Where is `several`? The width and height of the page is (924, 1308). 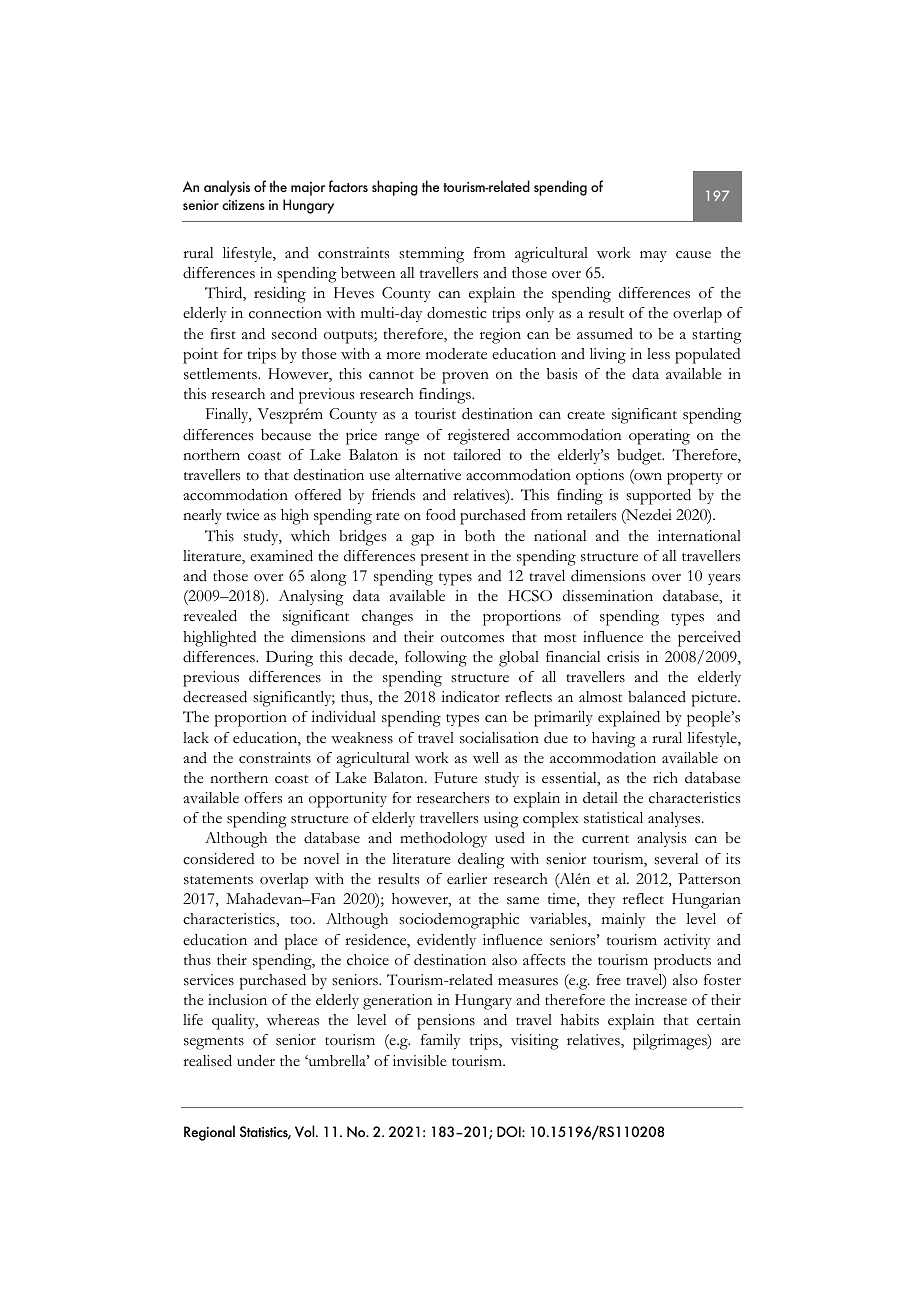
several is located at coordinates (676, 859).
